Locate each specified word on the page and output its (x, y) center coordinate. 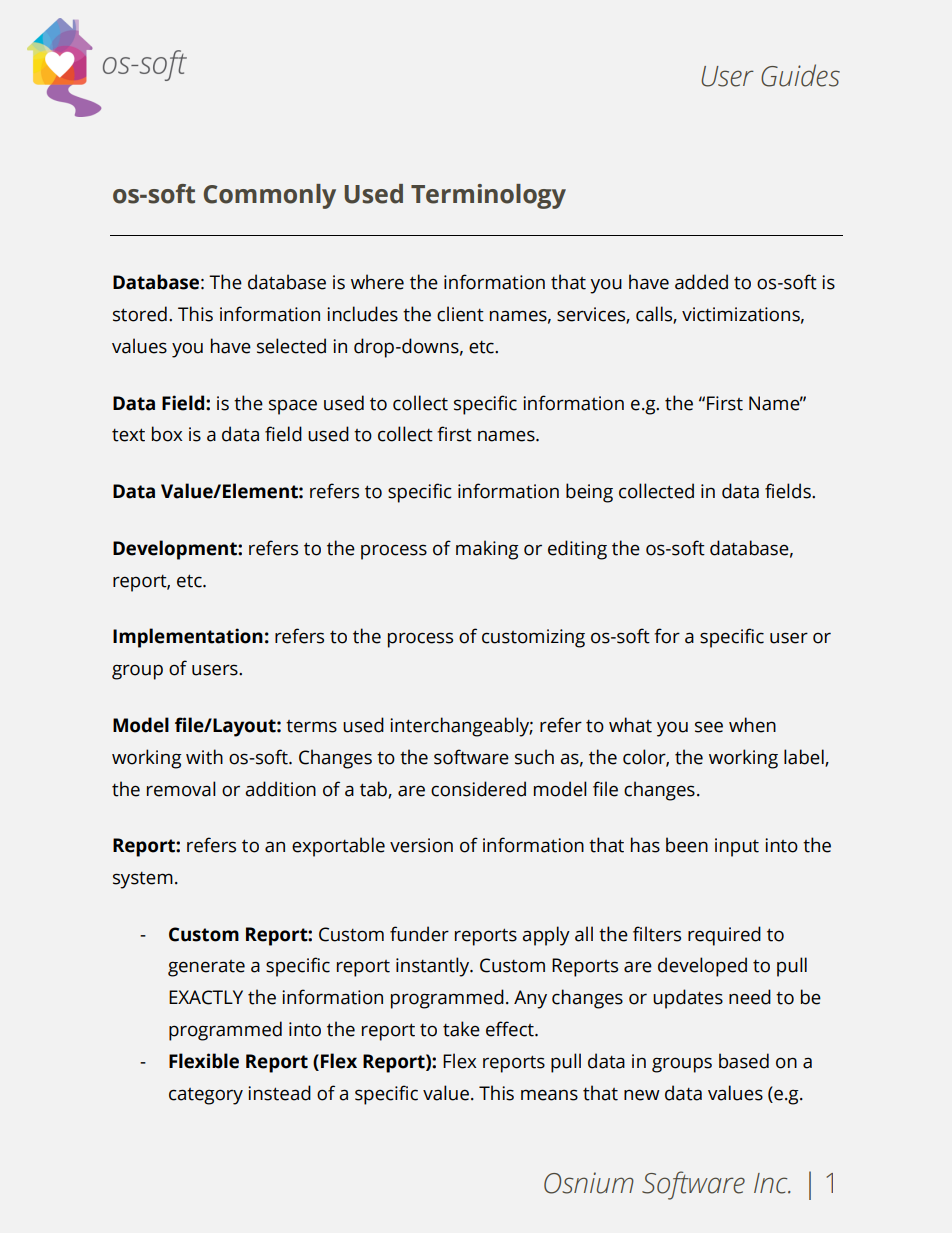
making (487, 550)
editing (577, 550)
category (206, 1096)
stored (140, 314)
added (701, 282)
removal (181, 789)
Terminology (488, 196)
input (737, 847)
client (460, 314)
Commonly (269, 196)
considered (478, 789)
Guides (800, 75)
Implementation (188, 638)
